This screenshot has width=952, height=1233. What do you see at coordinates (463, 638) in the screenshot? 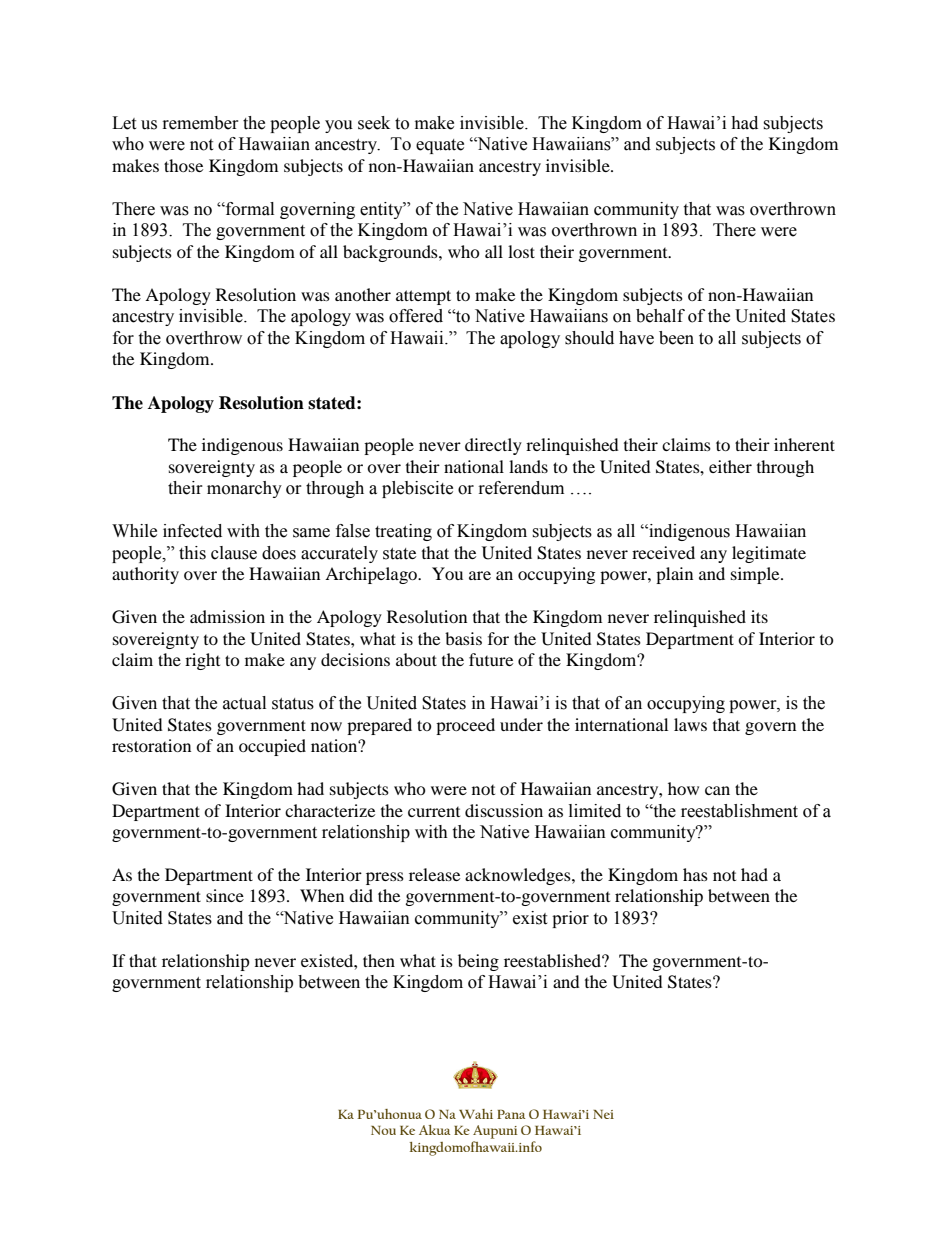
I see `basis` at bounding box center [463, 638].
